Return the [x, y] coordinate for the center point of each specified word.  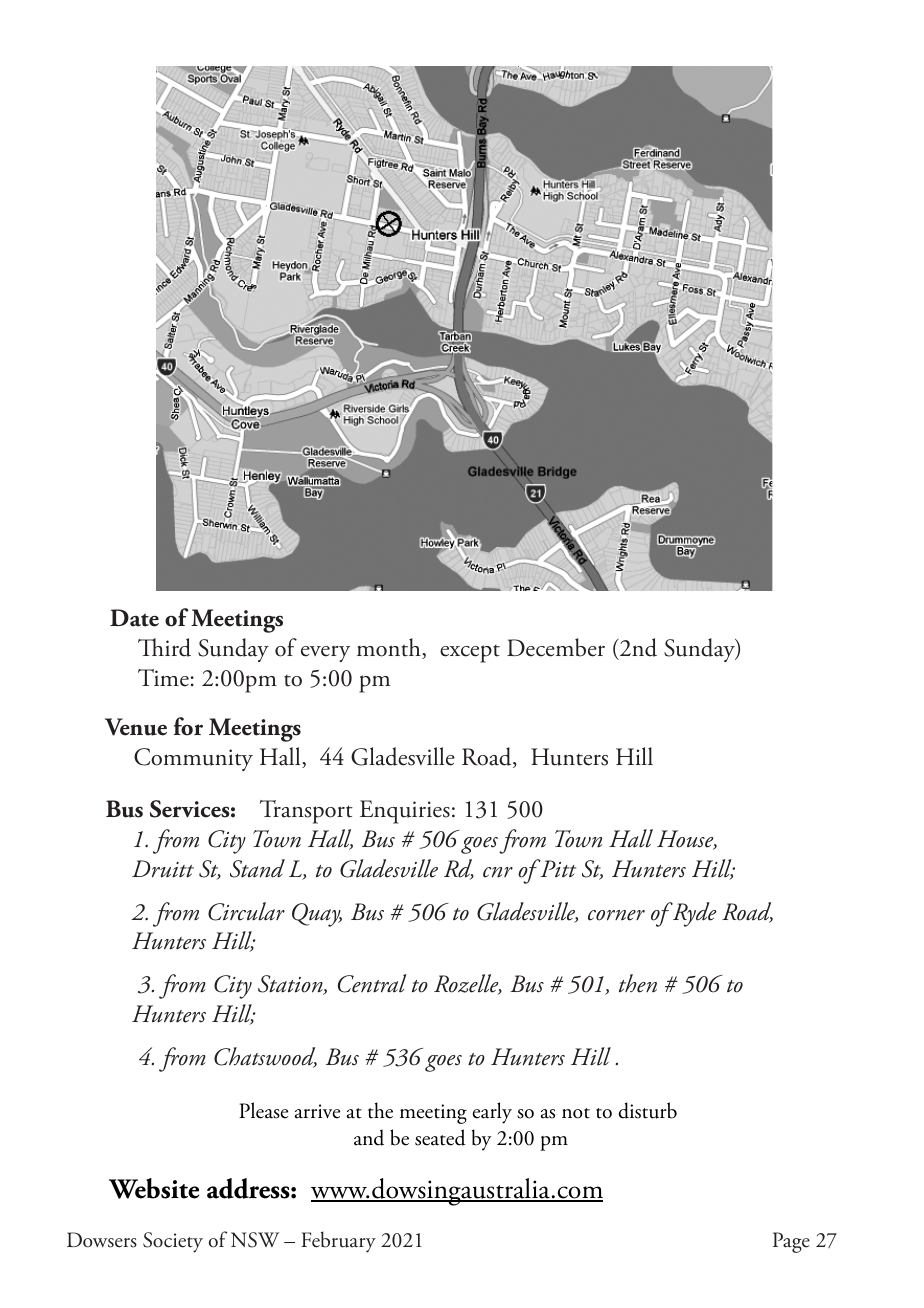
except [470, 654]
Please [263, 1110]
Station [291, 985]
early [492, 1113]
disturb [648, 1110]
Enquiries [405, 812]
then [638, 983]
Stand [257, 868]
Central [372, 983]
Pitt [557, 868]
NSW [255, 1240]
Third [164, 647]
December [556, 647]
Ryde [693, 914]
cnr [498, 872]
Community [193, 759]
